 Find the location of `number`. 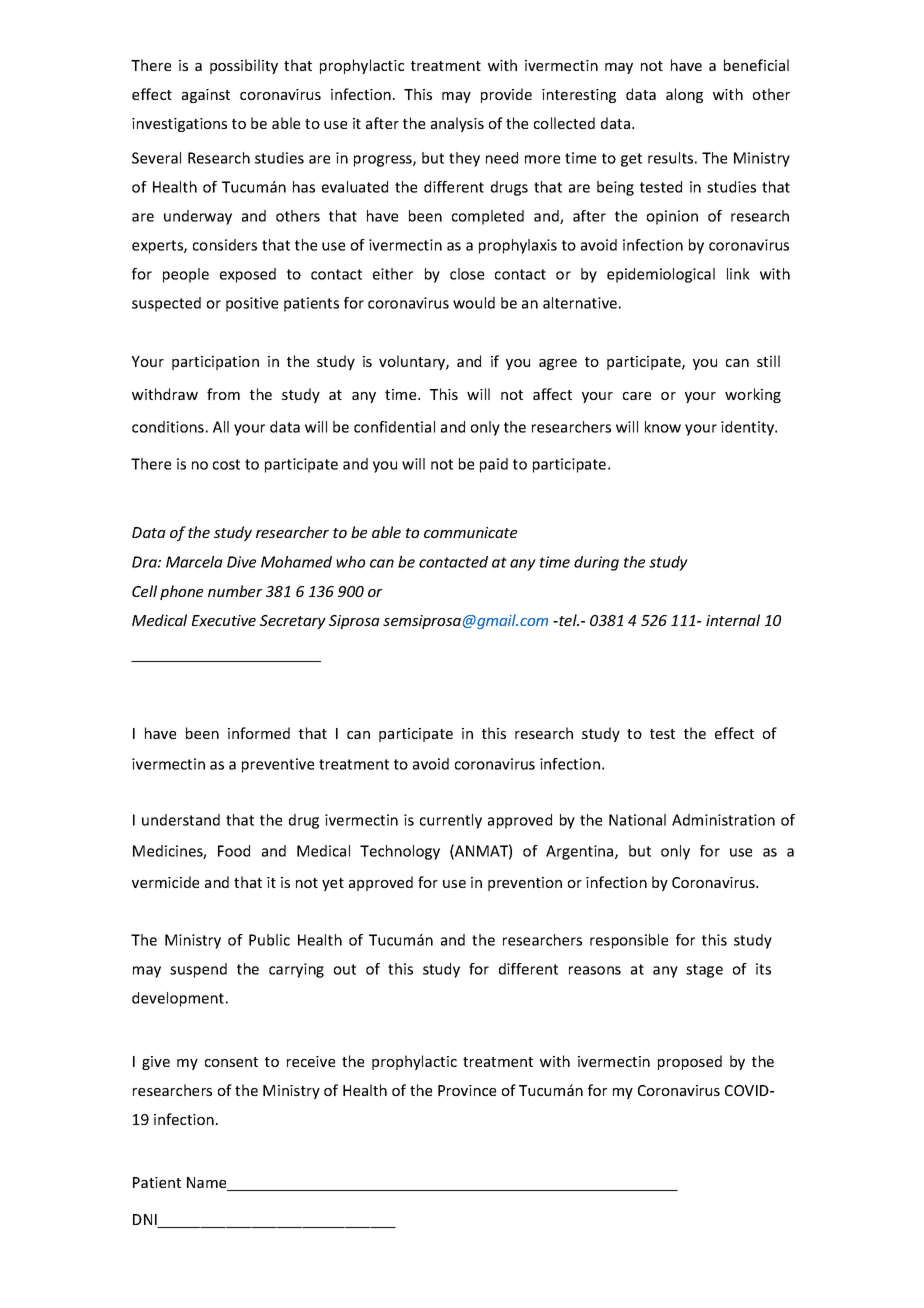

number is located at coordinates (235, 591).
